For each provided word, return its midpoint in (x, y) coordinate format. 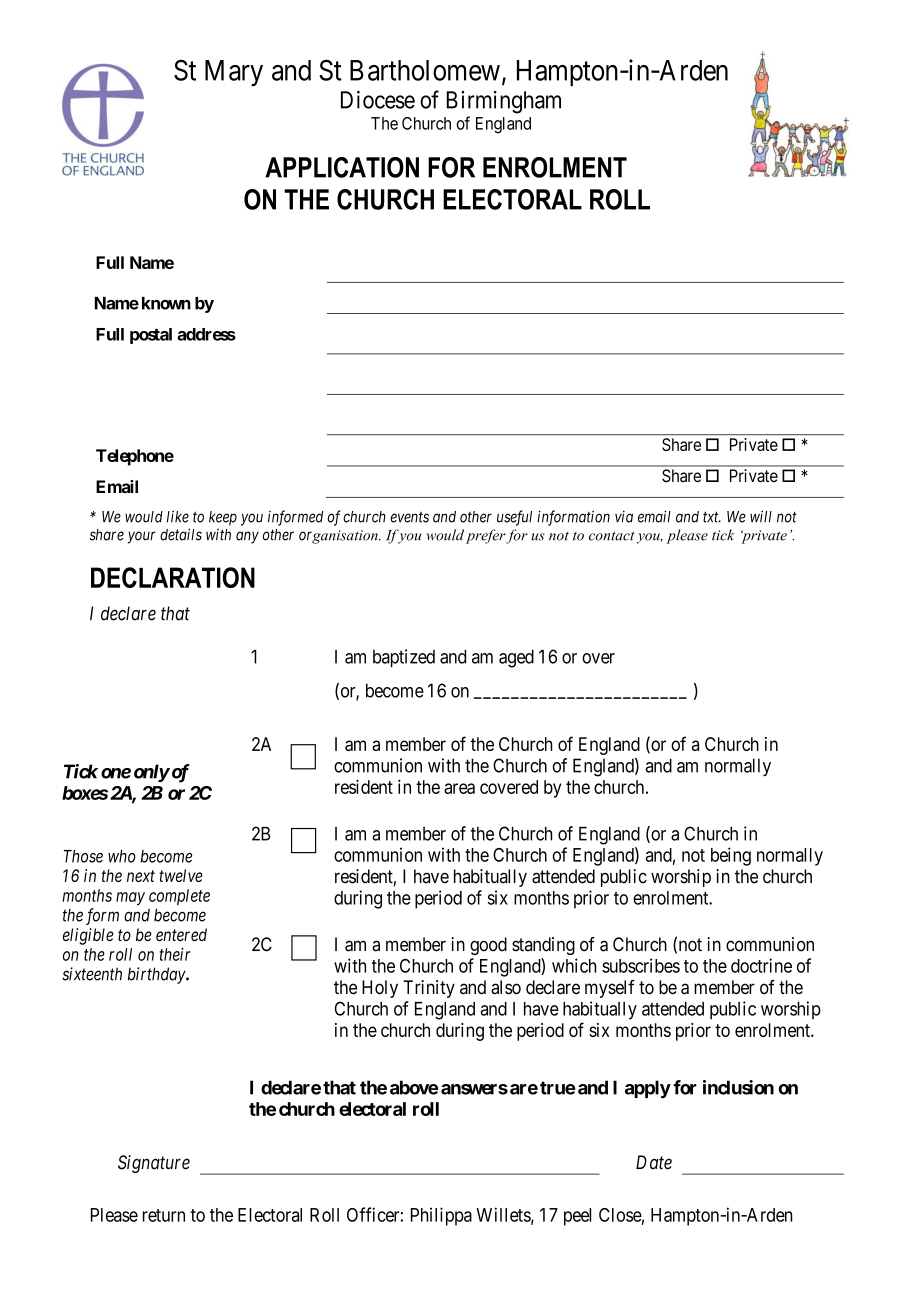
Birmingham (504, 102)
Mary (234, 73)
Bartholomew (425, 70)
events (409, 517)
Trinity (429, 989)
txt (712, 517)
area (459, 788)
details (181, 534)
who (122, 856)
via (624, 516)
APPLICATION (342, 167)
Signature (154, 1164)
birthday (157, 975)
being (731, 856)
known (166, 303)
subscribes (641, 965)
